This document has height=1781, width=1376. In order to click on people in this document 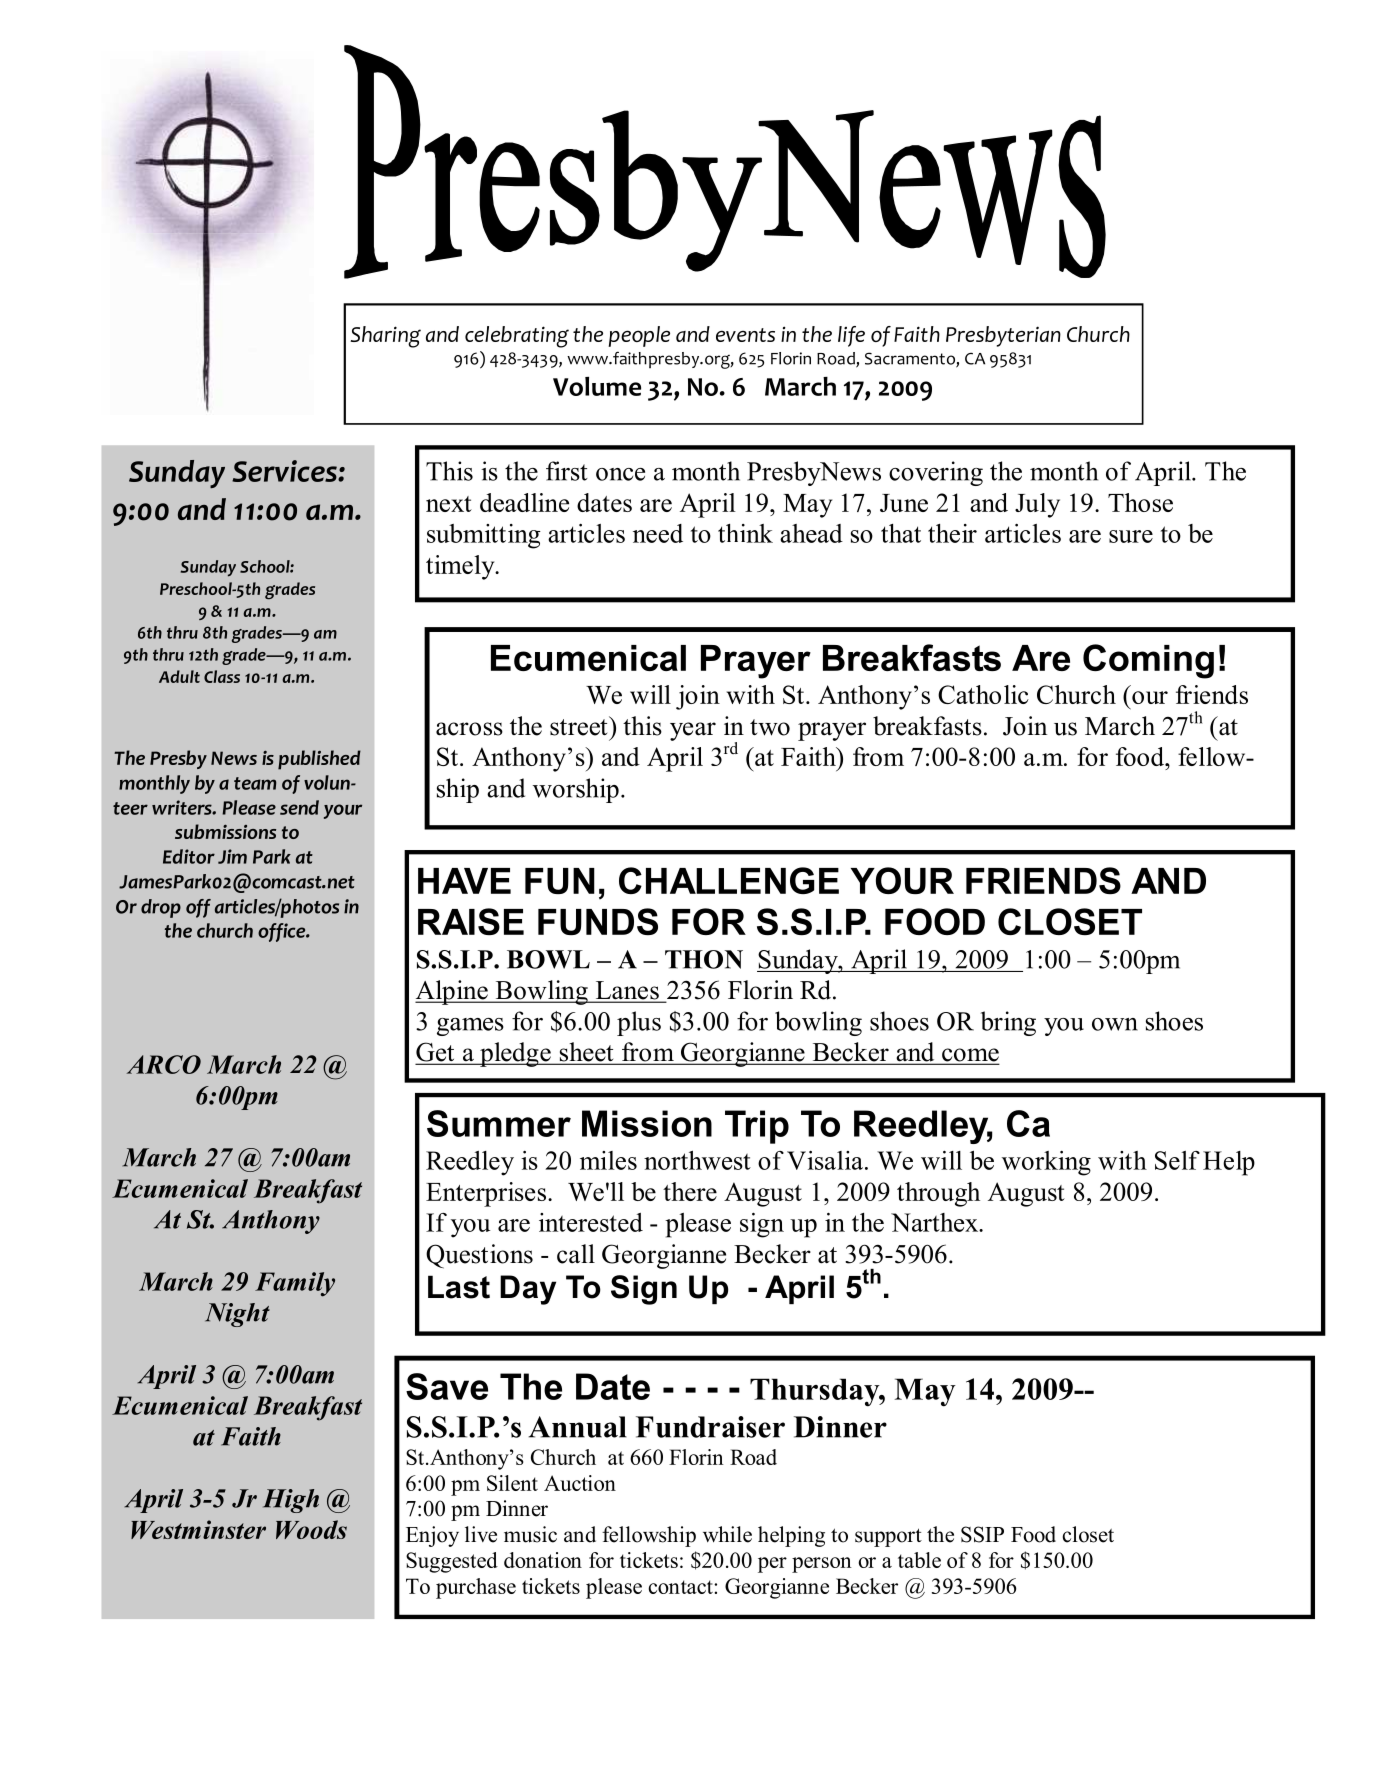, I will do `click(639, 336)`.
